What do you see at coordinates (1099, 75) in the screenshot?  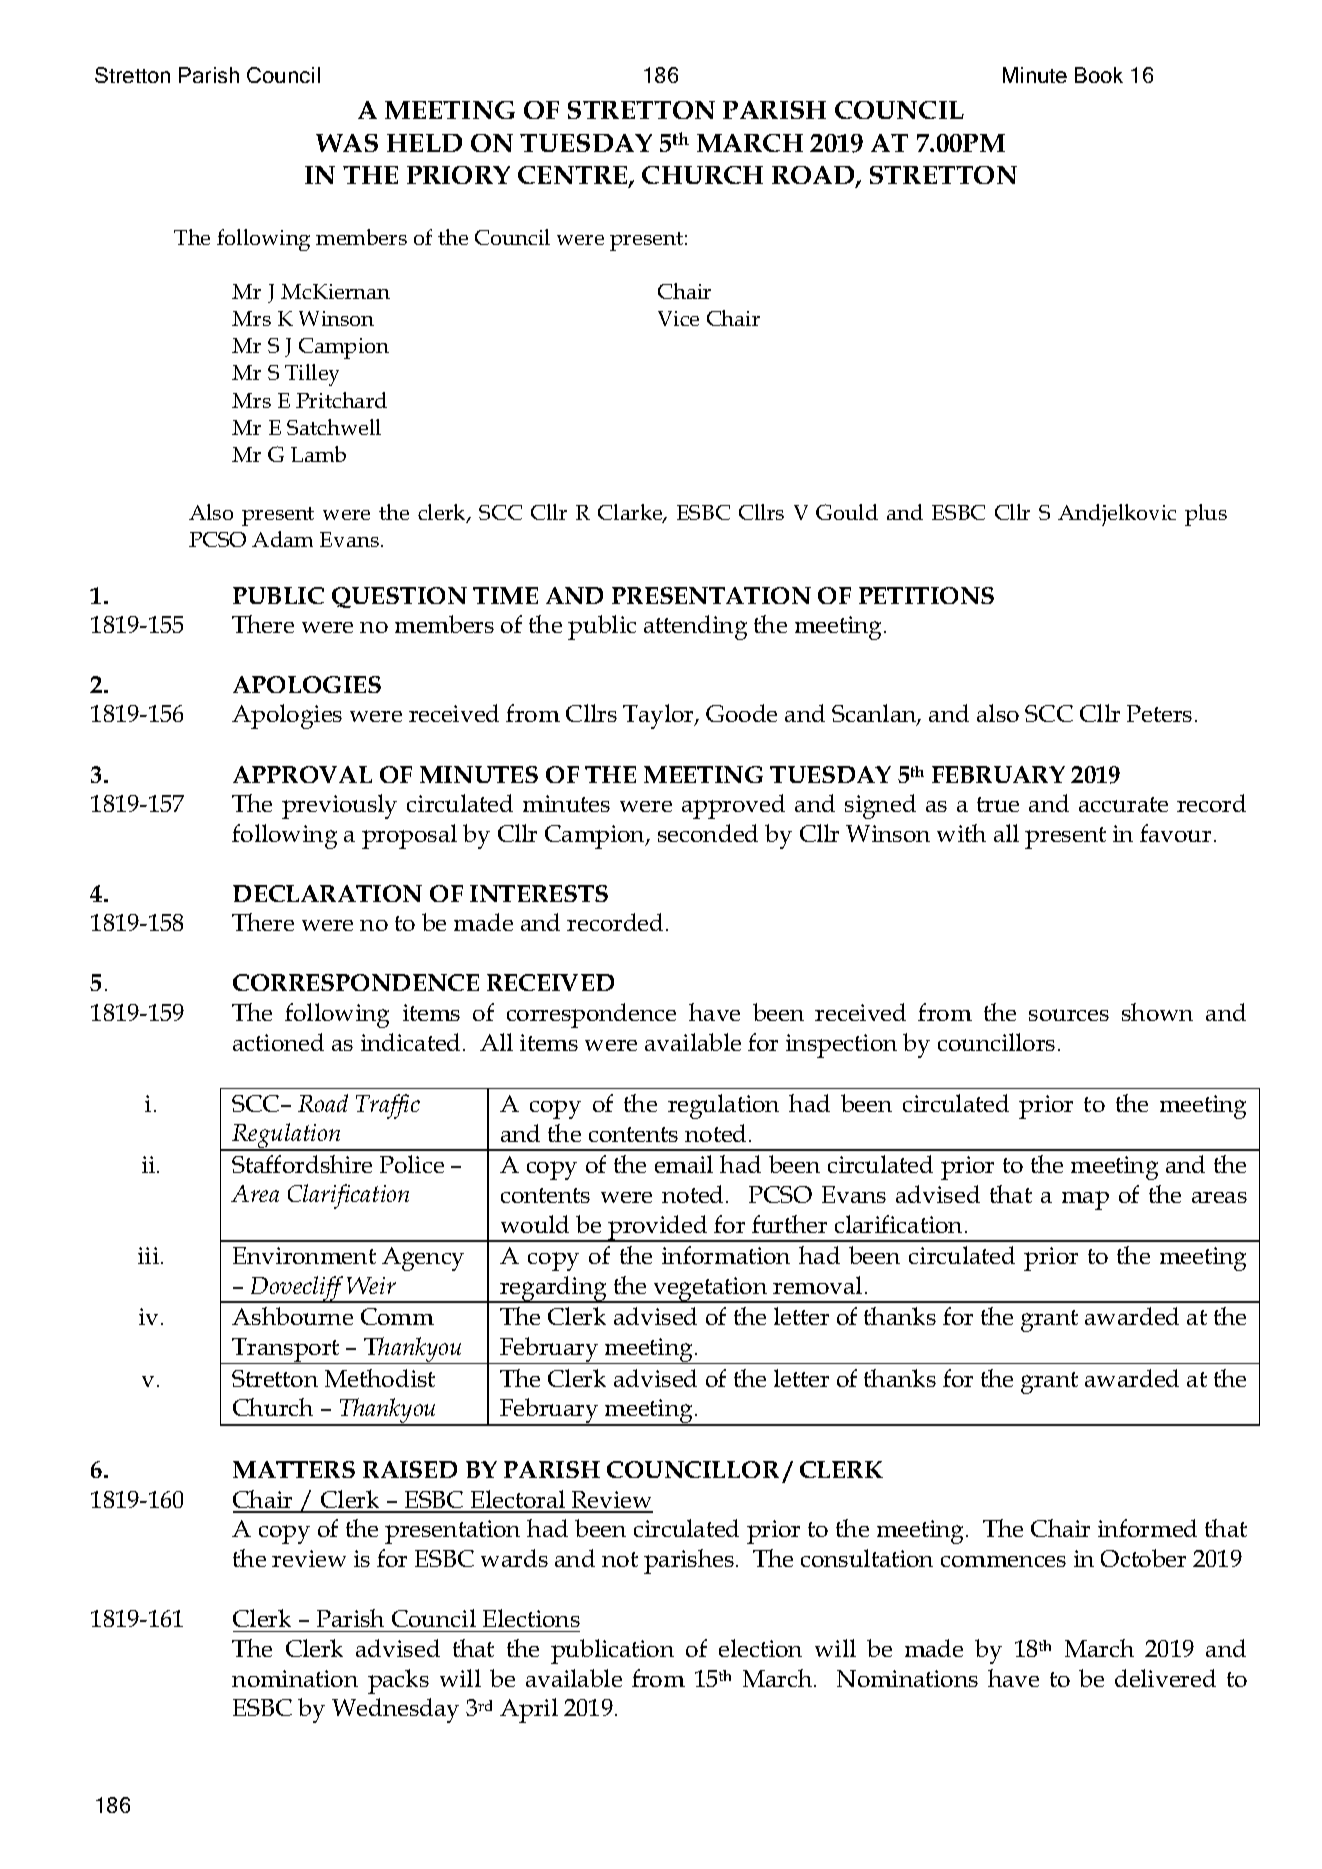 I see `Book` at bounding box center [1099, 75].
